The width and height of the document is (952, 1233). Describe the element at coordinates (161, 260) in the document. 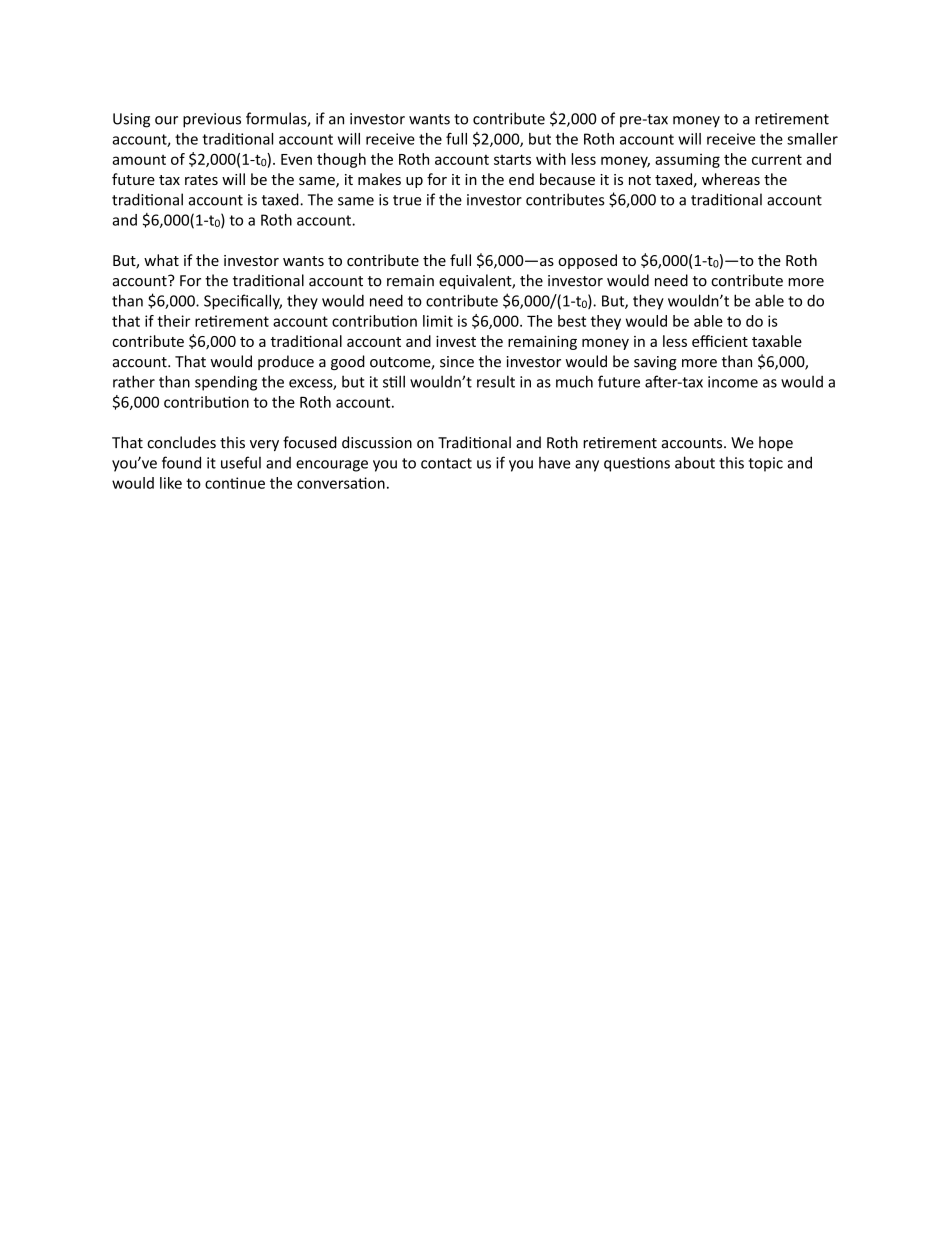

I see `what` at that location.
